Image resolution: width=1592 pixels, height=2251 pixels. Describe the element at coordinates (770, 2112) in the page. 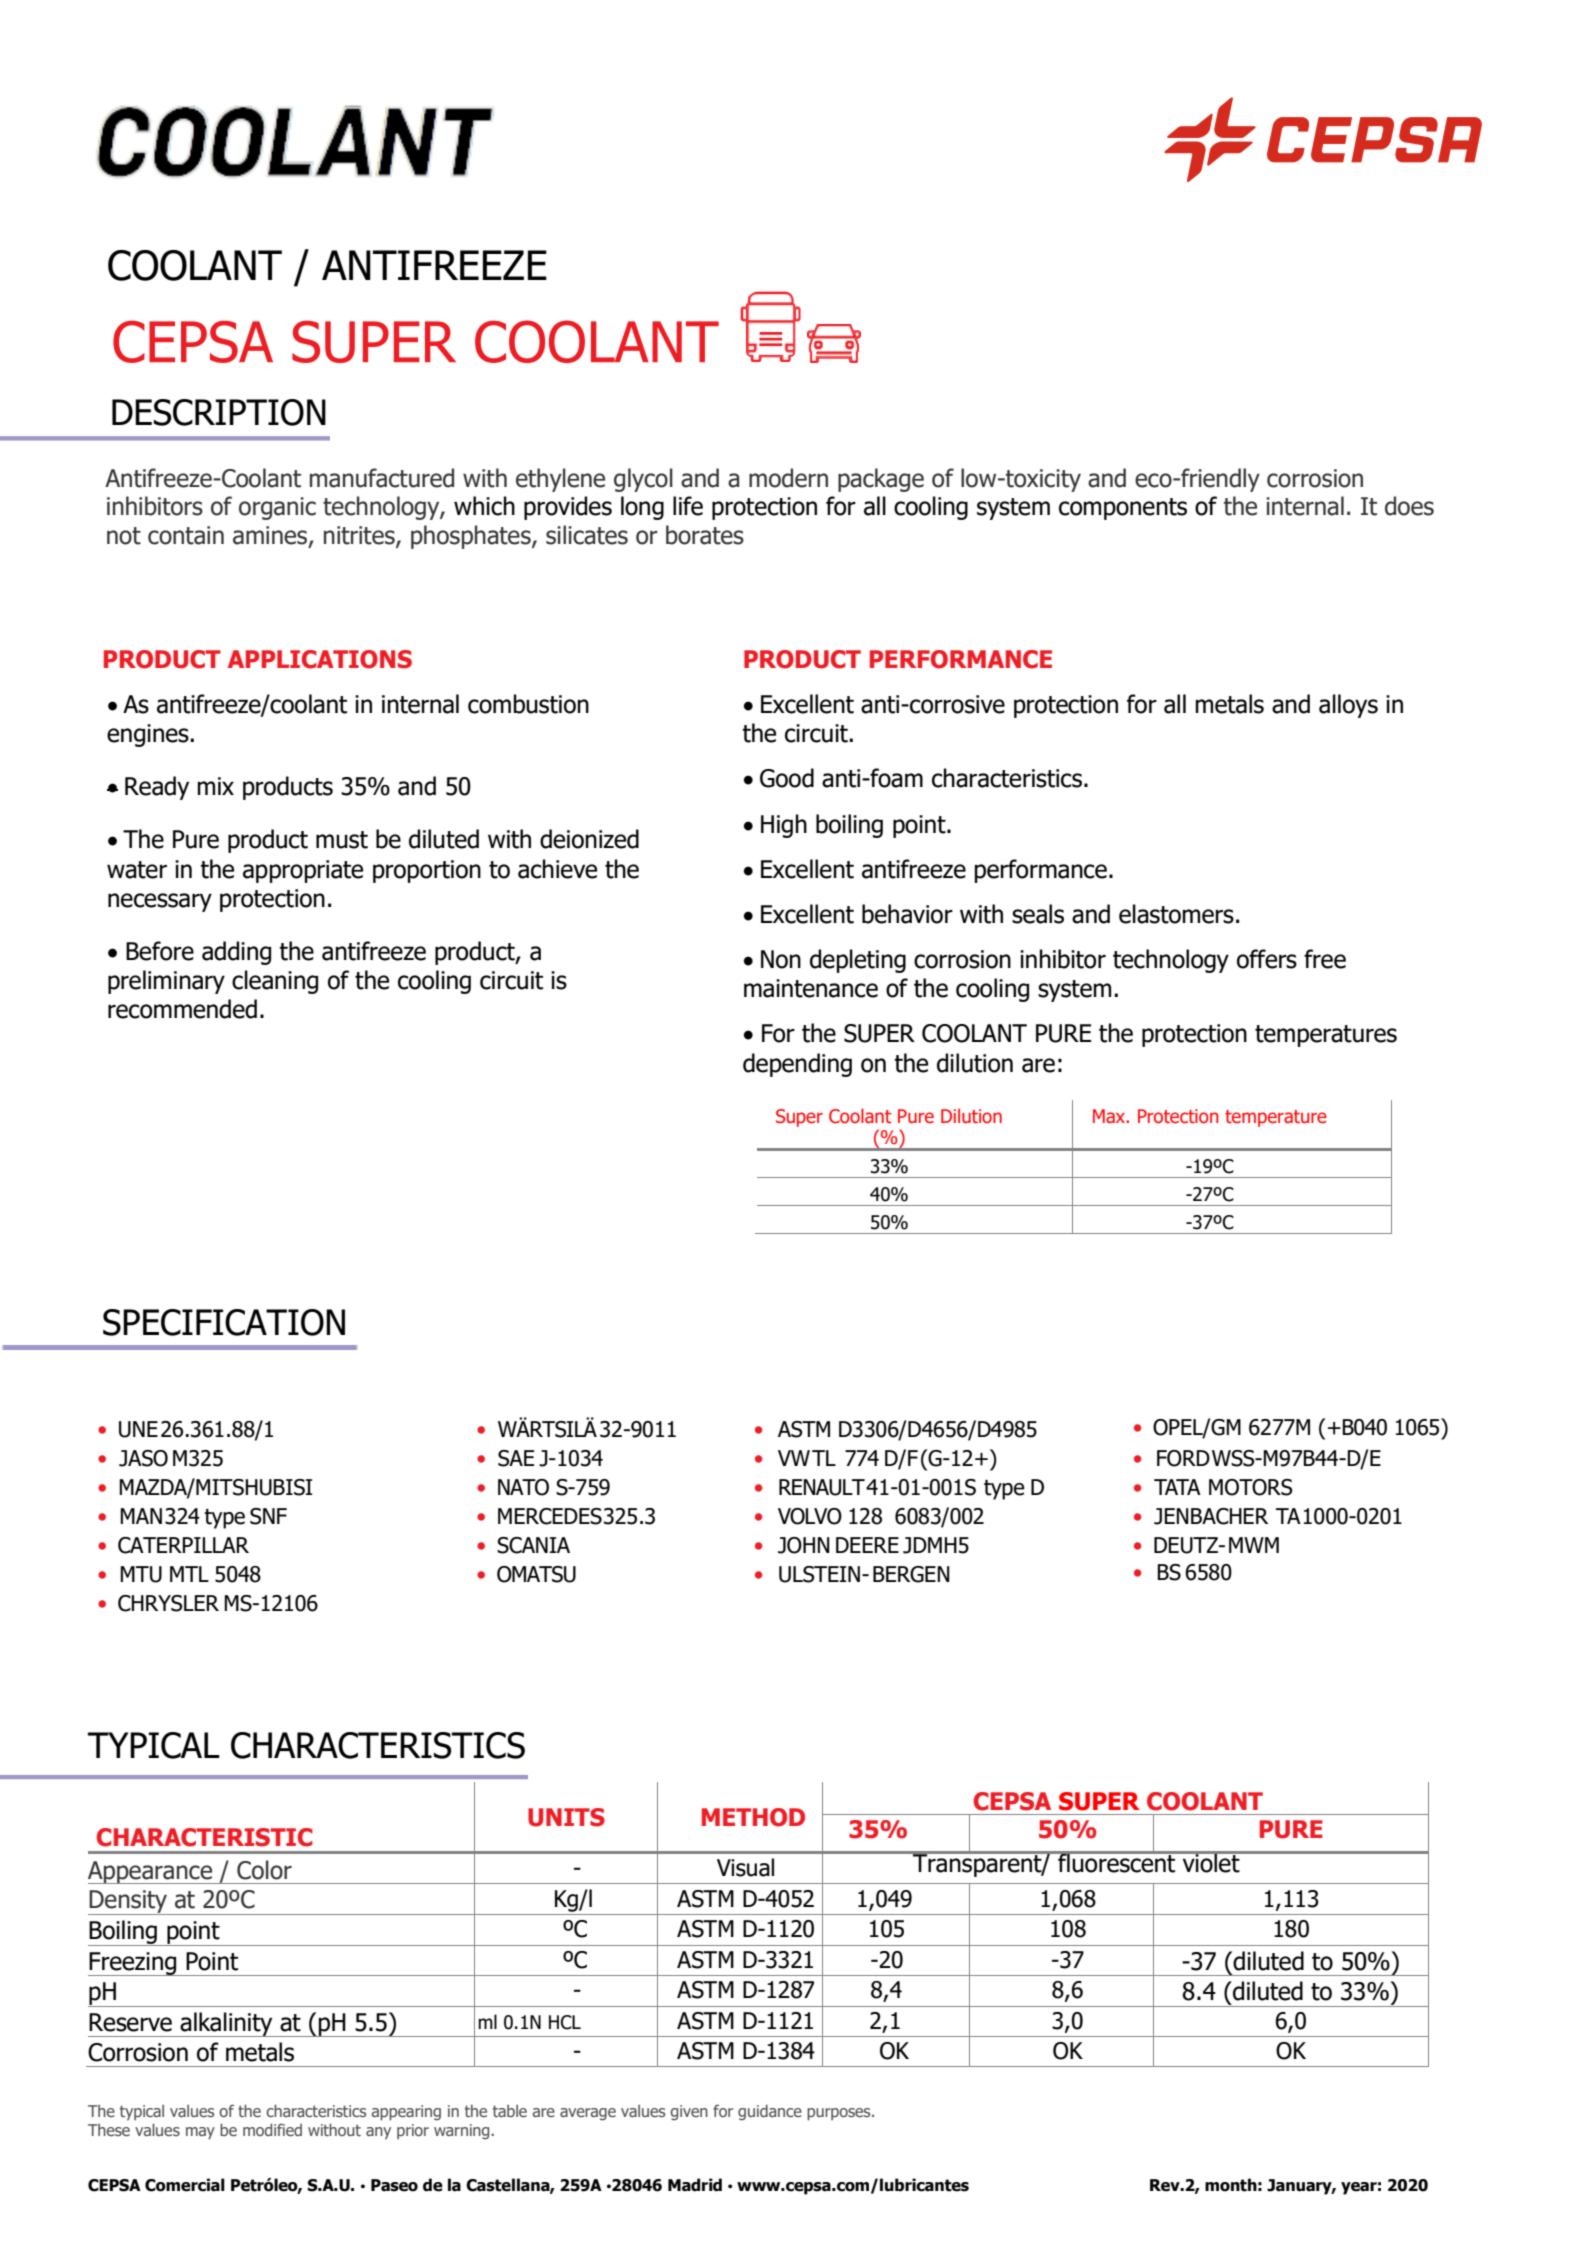

I see `guidance` at that location.
